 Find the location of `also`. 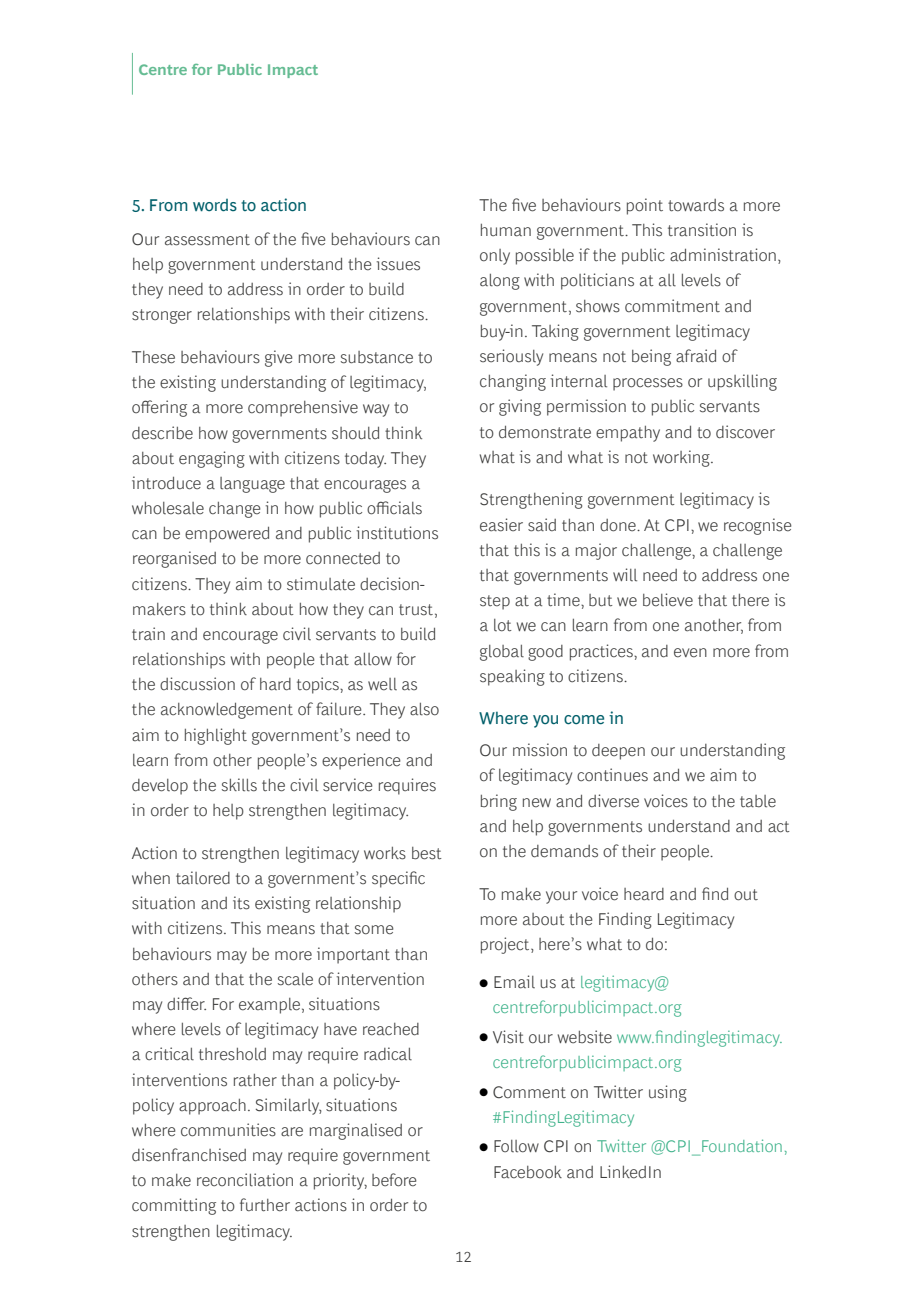

also is located at coordinates (424, 709).
